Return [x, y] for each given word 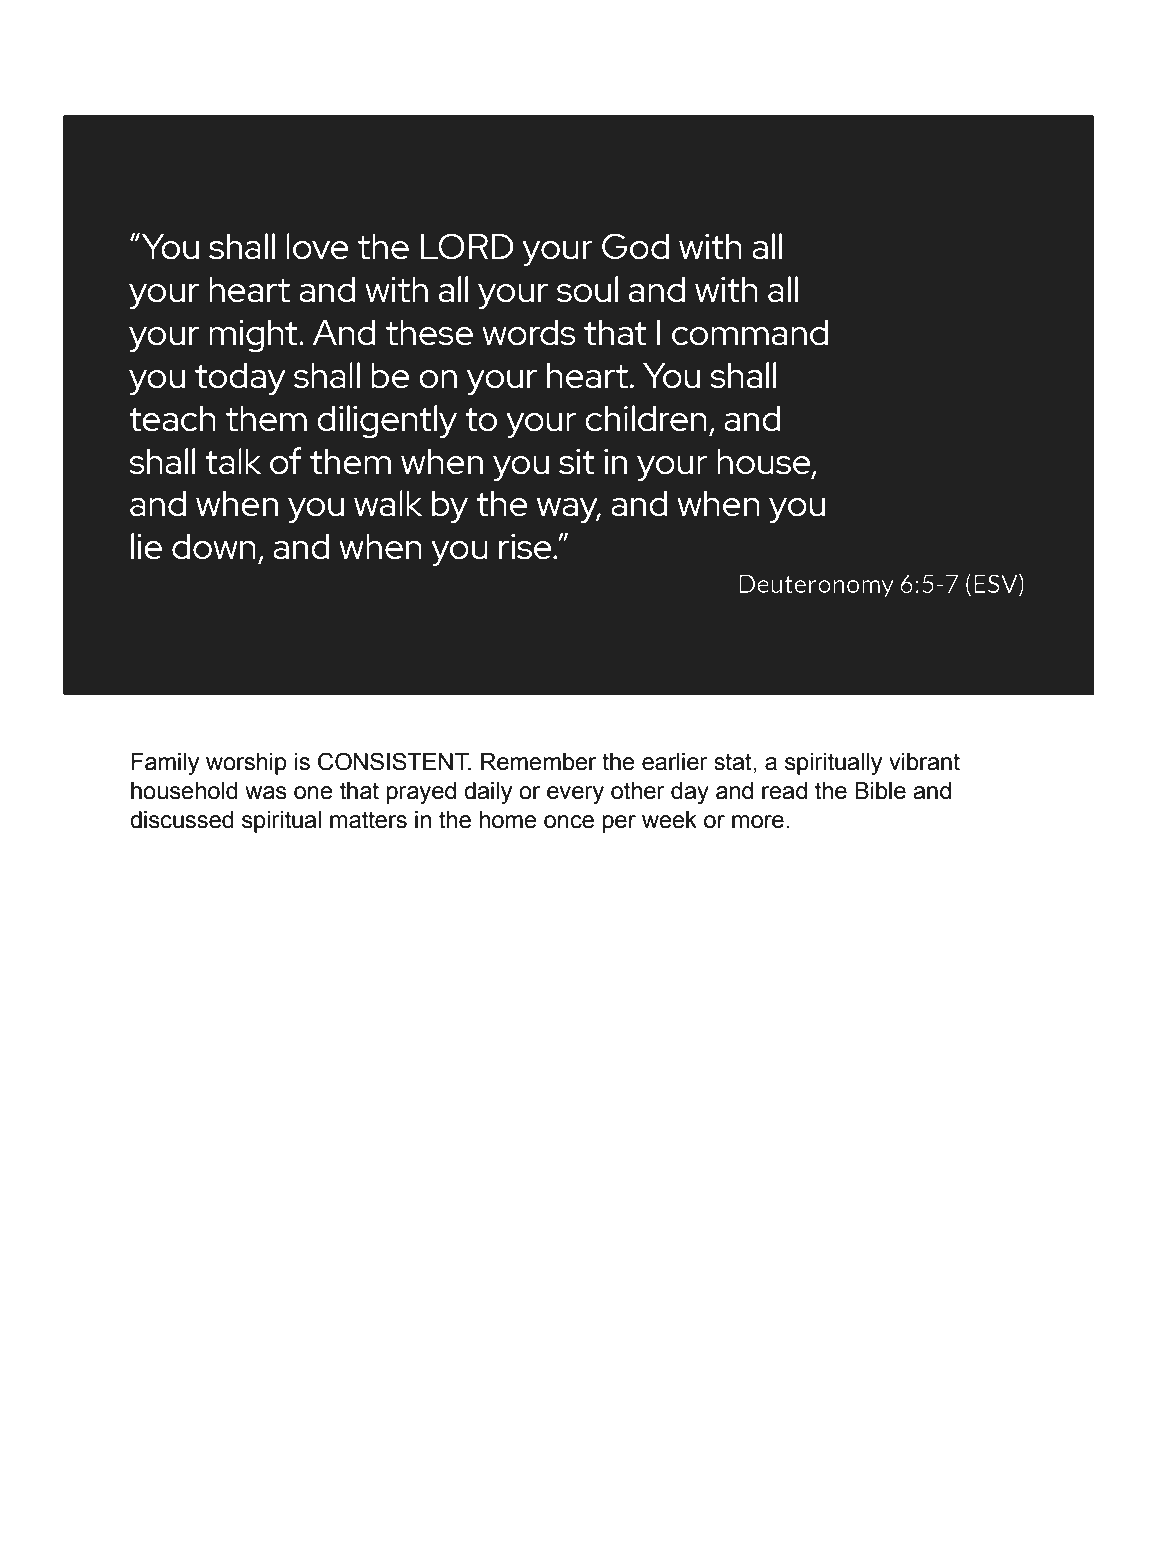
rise [526, 547]
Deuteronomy [816, 586]
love [317, 246]
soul [587, 289]
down [214, 546]
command [750, 332]
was [266, 793]
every [575, 795]
